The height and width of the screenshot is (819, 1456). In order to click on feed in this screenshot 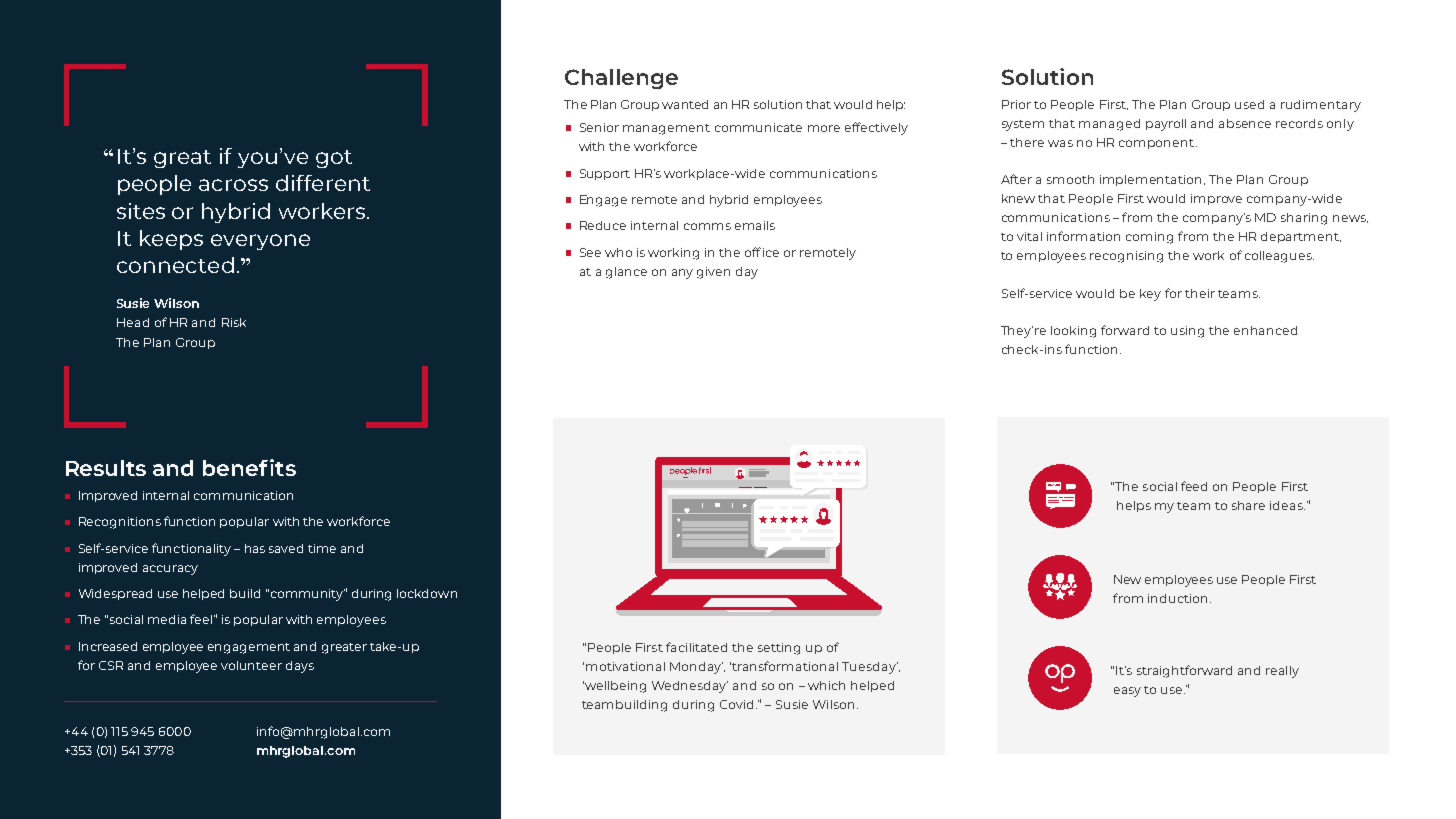, I will do `click(1194, 486)`.
